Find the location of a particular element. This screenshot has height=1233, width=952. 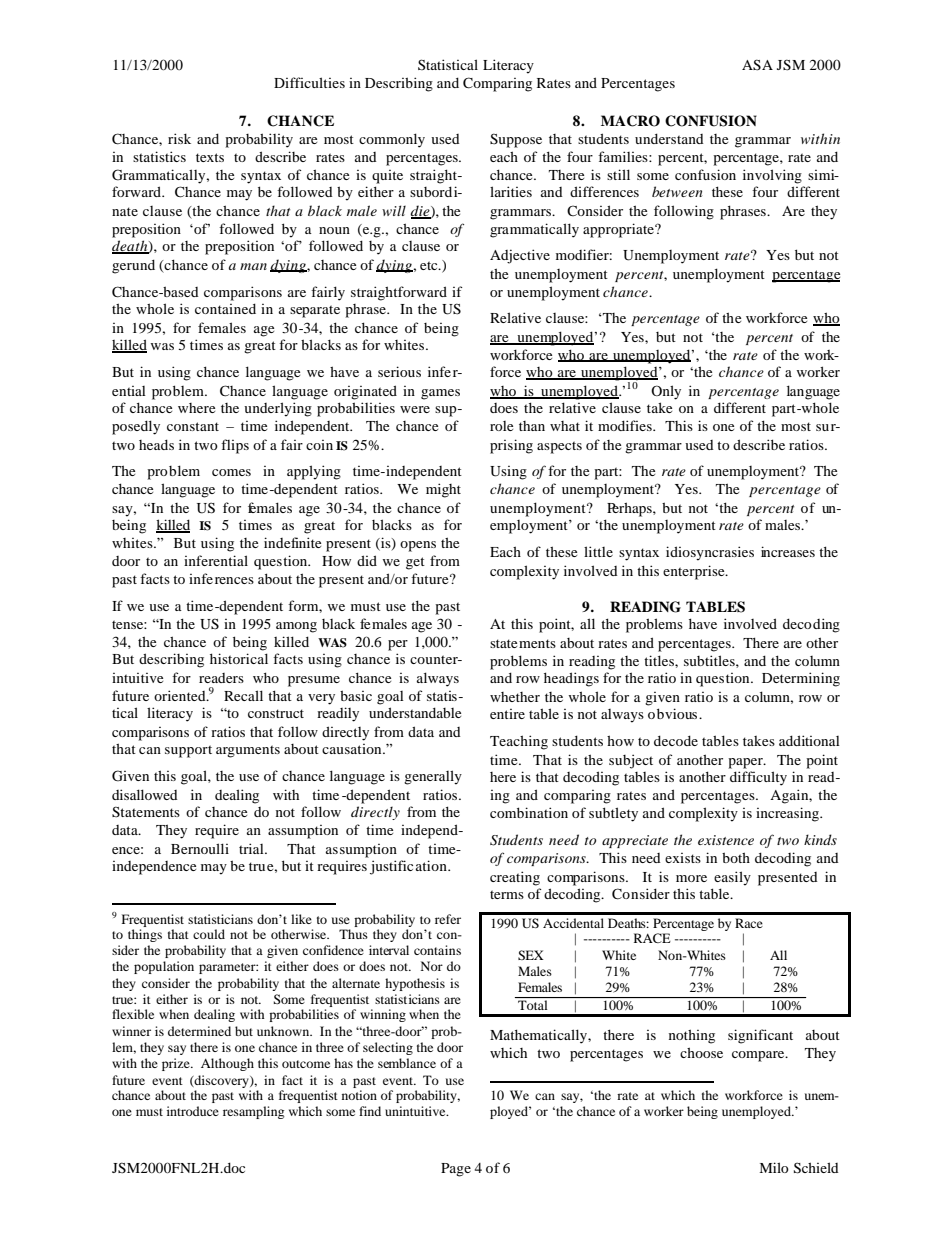

introduce is located at coordinates (193, 1111).
